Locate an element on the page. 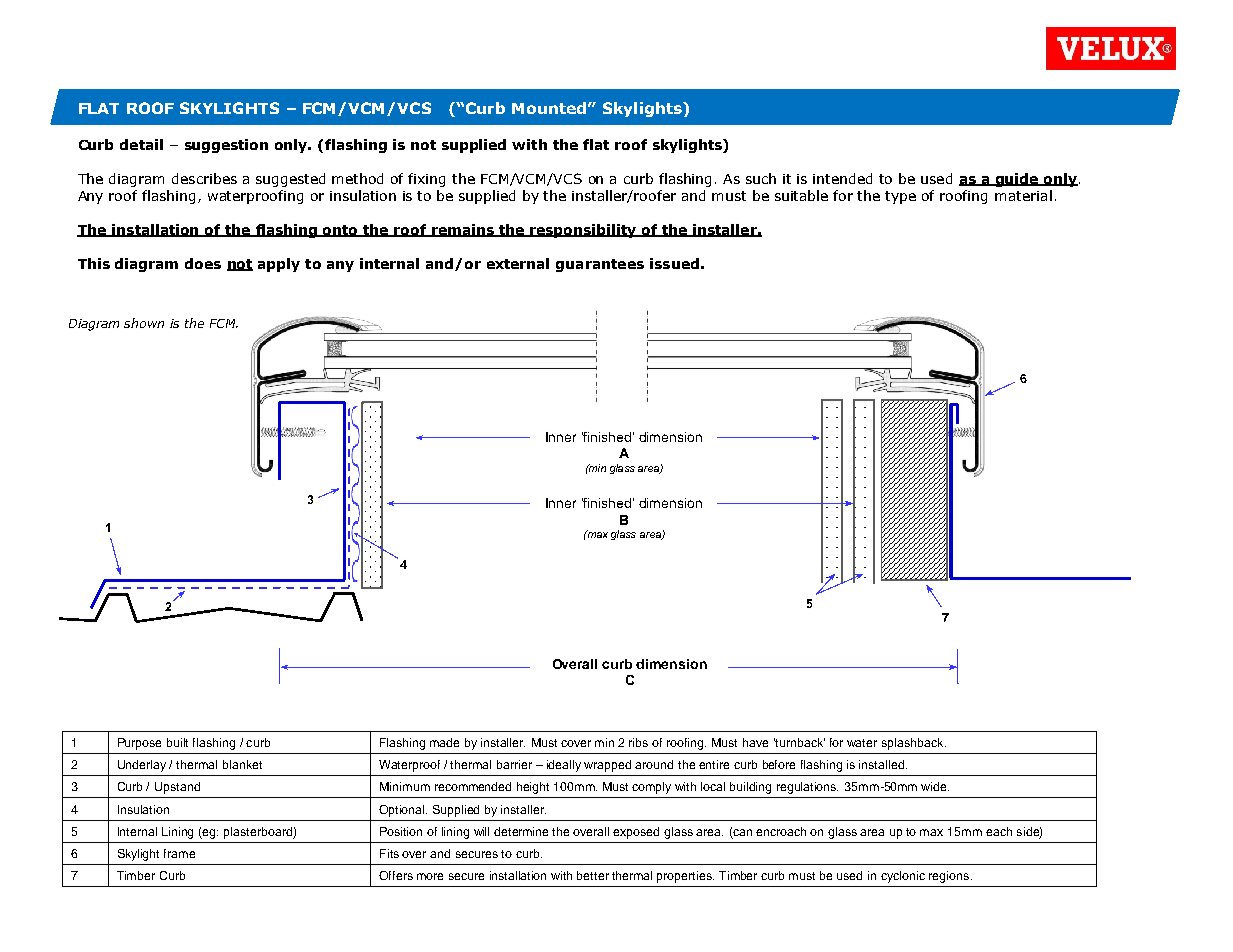  shown is located at coordinates (144, 323).
